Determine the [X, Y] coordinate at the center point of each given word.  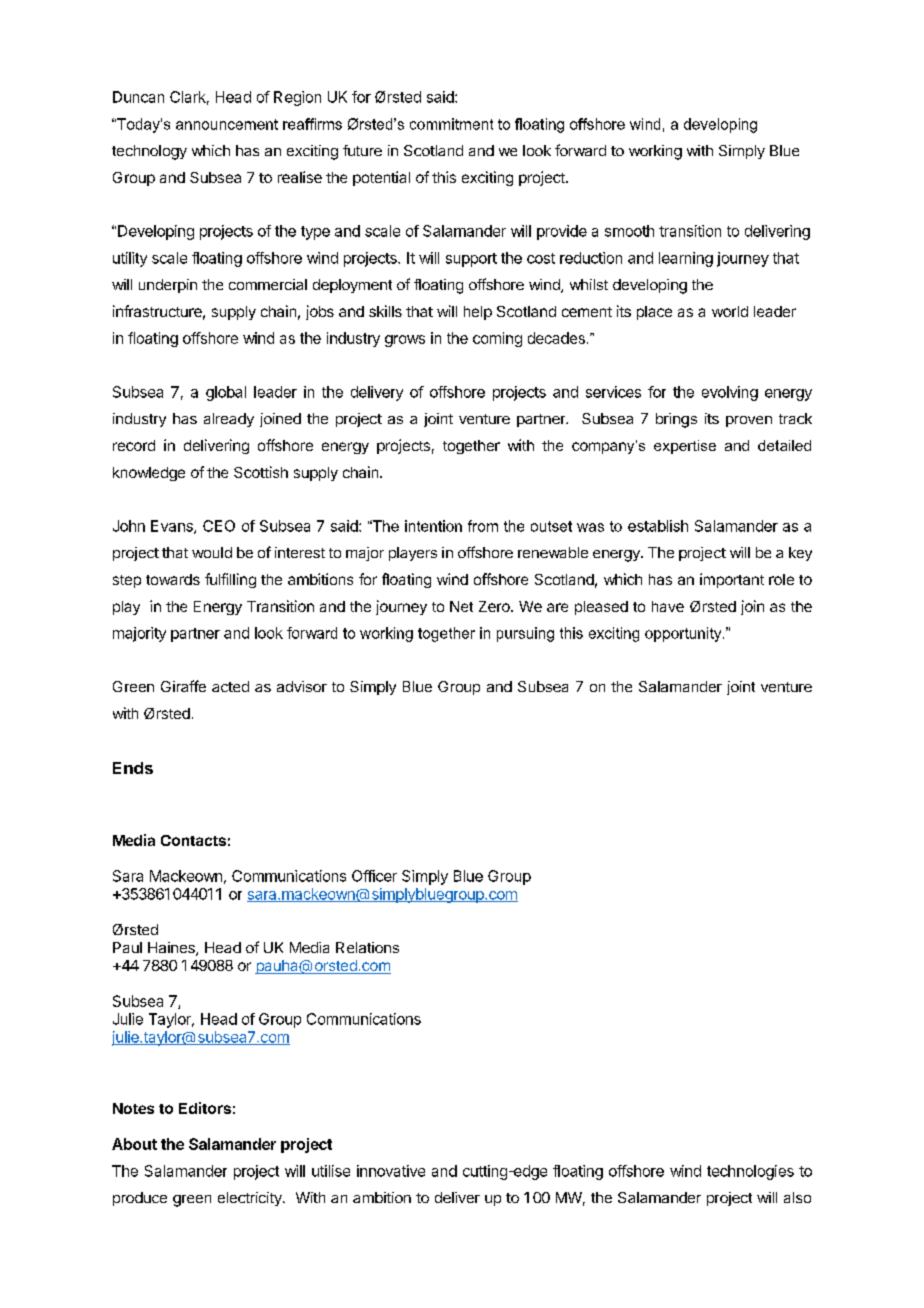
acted [230, 686]
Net [461, 606]
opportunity [684, 634]
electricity [251, 1199]
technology [149, 152]
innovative [391, 1171]
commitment [451, 124]
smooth [629, 231]
